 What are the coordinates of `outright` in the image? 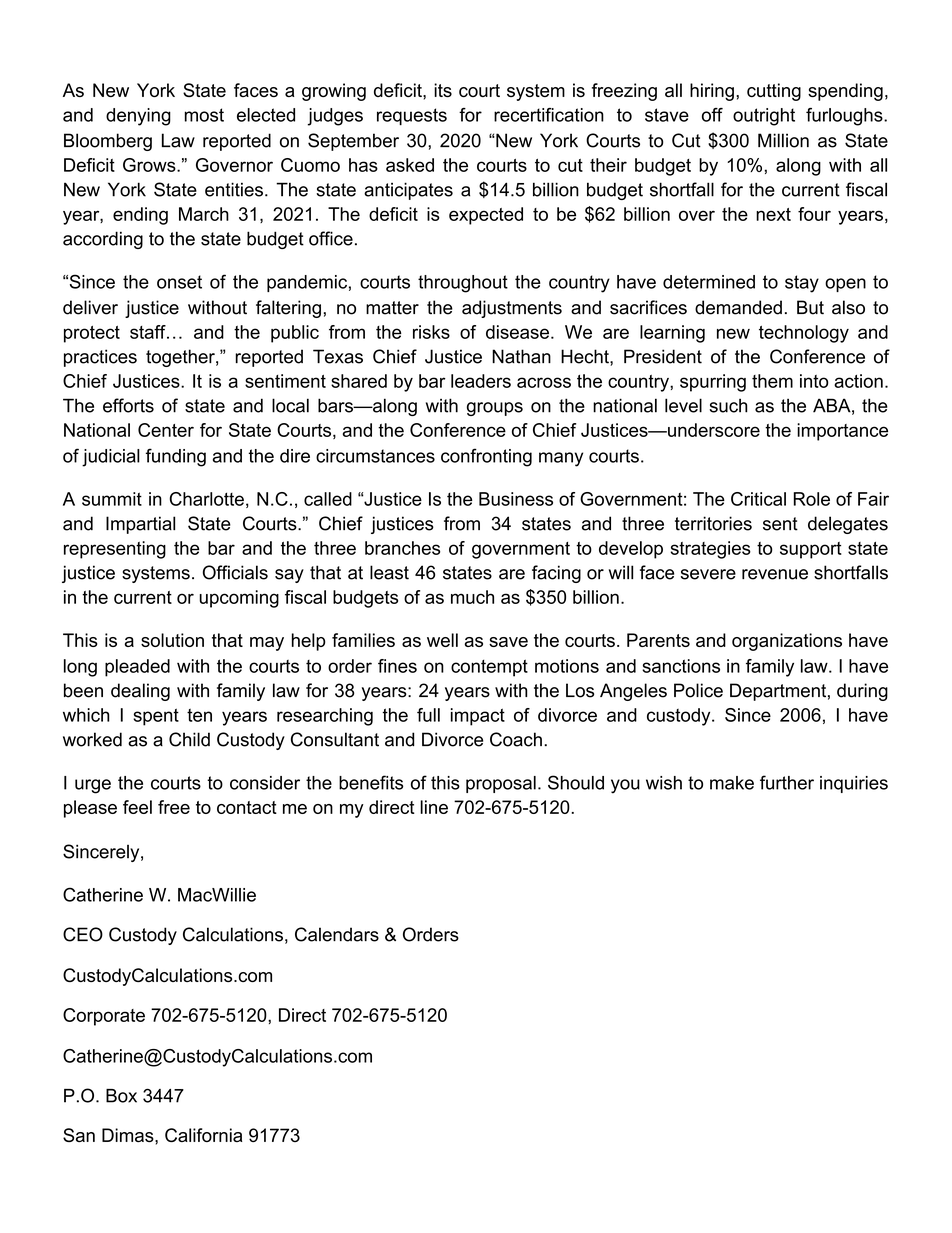 It's located at (764, 117).
